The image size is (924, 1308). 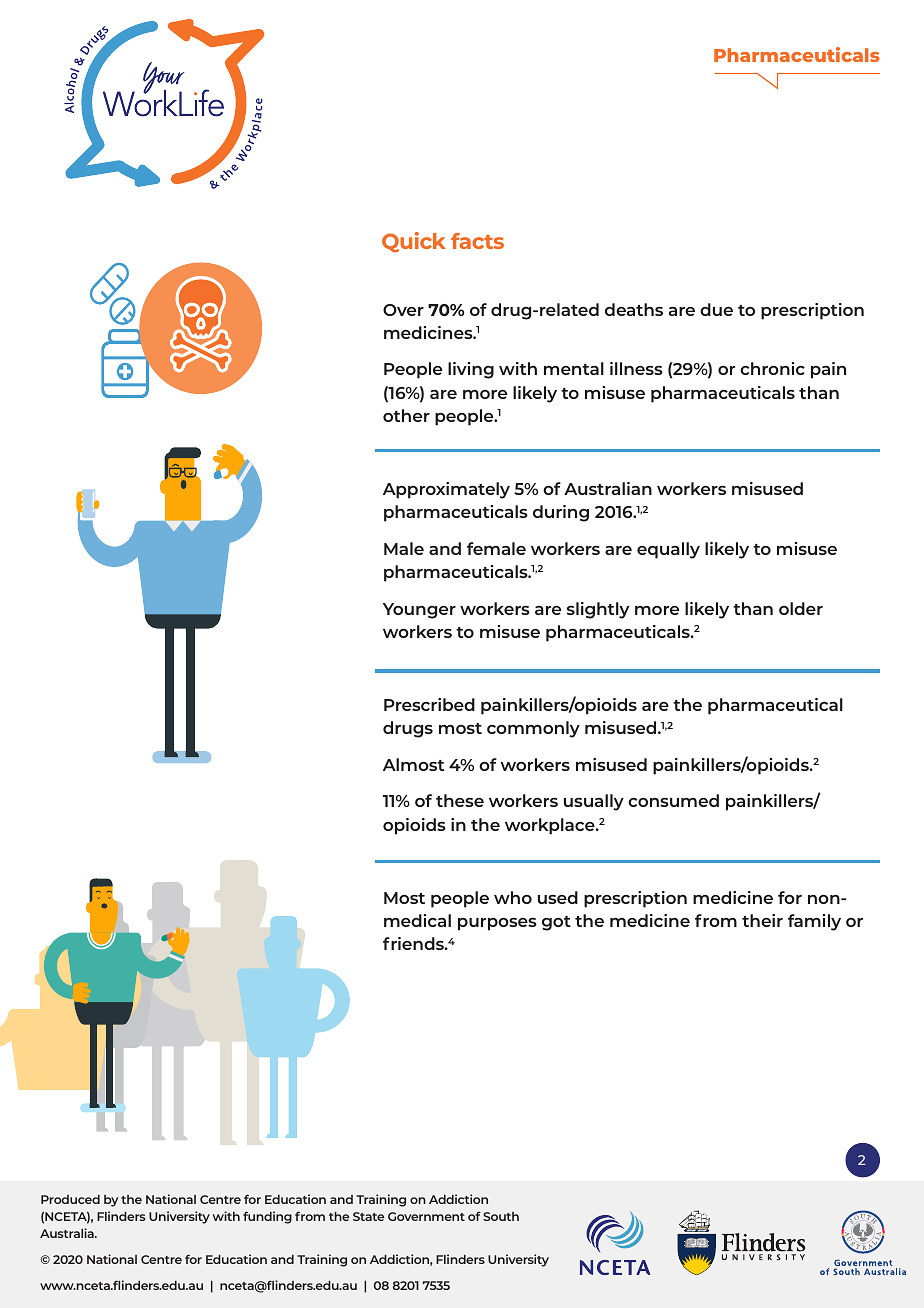 I want to click on due, so click(x=716, y=309).
